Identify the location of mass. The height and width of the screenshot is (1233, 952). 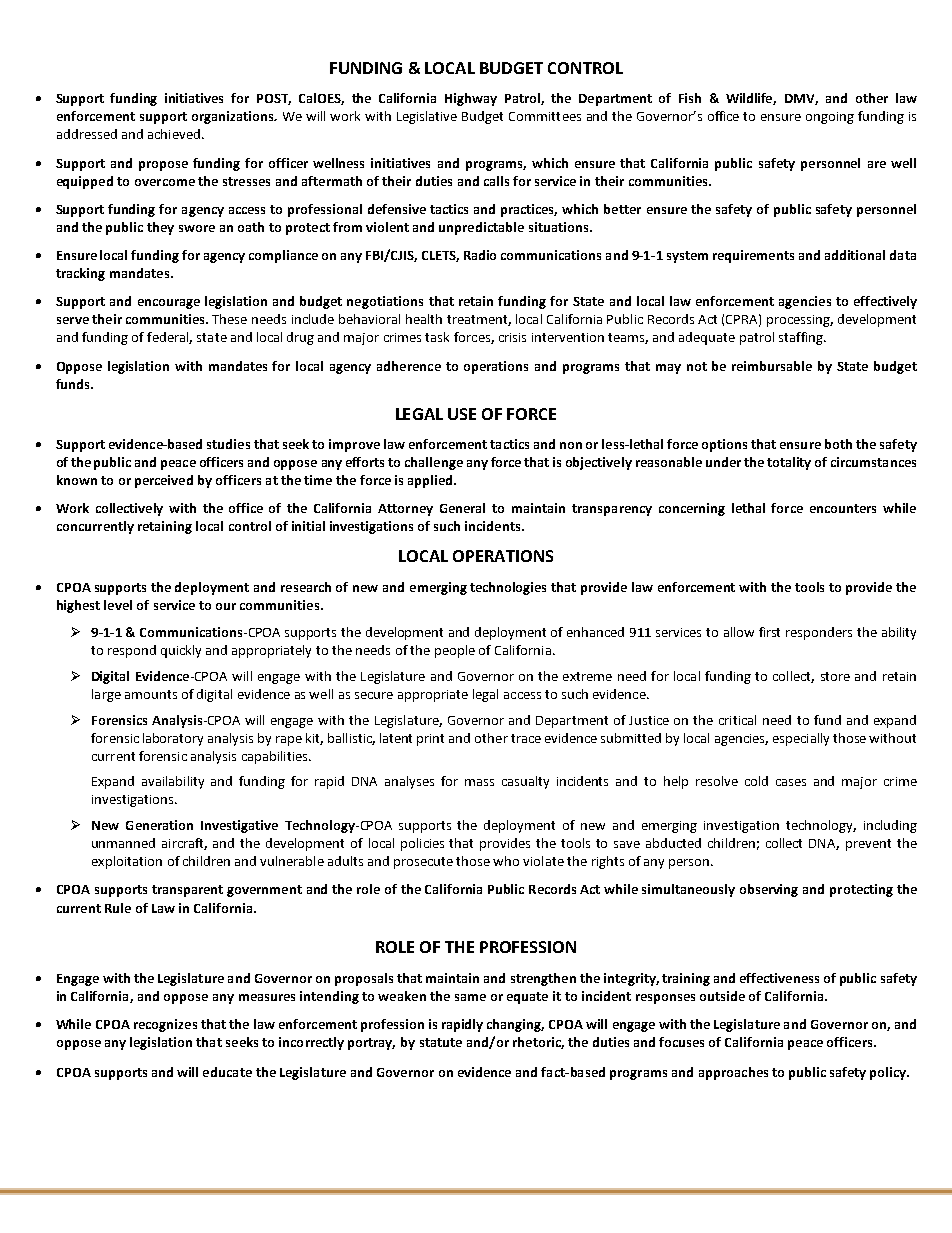
(479, 782).
